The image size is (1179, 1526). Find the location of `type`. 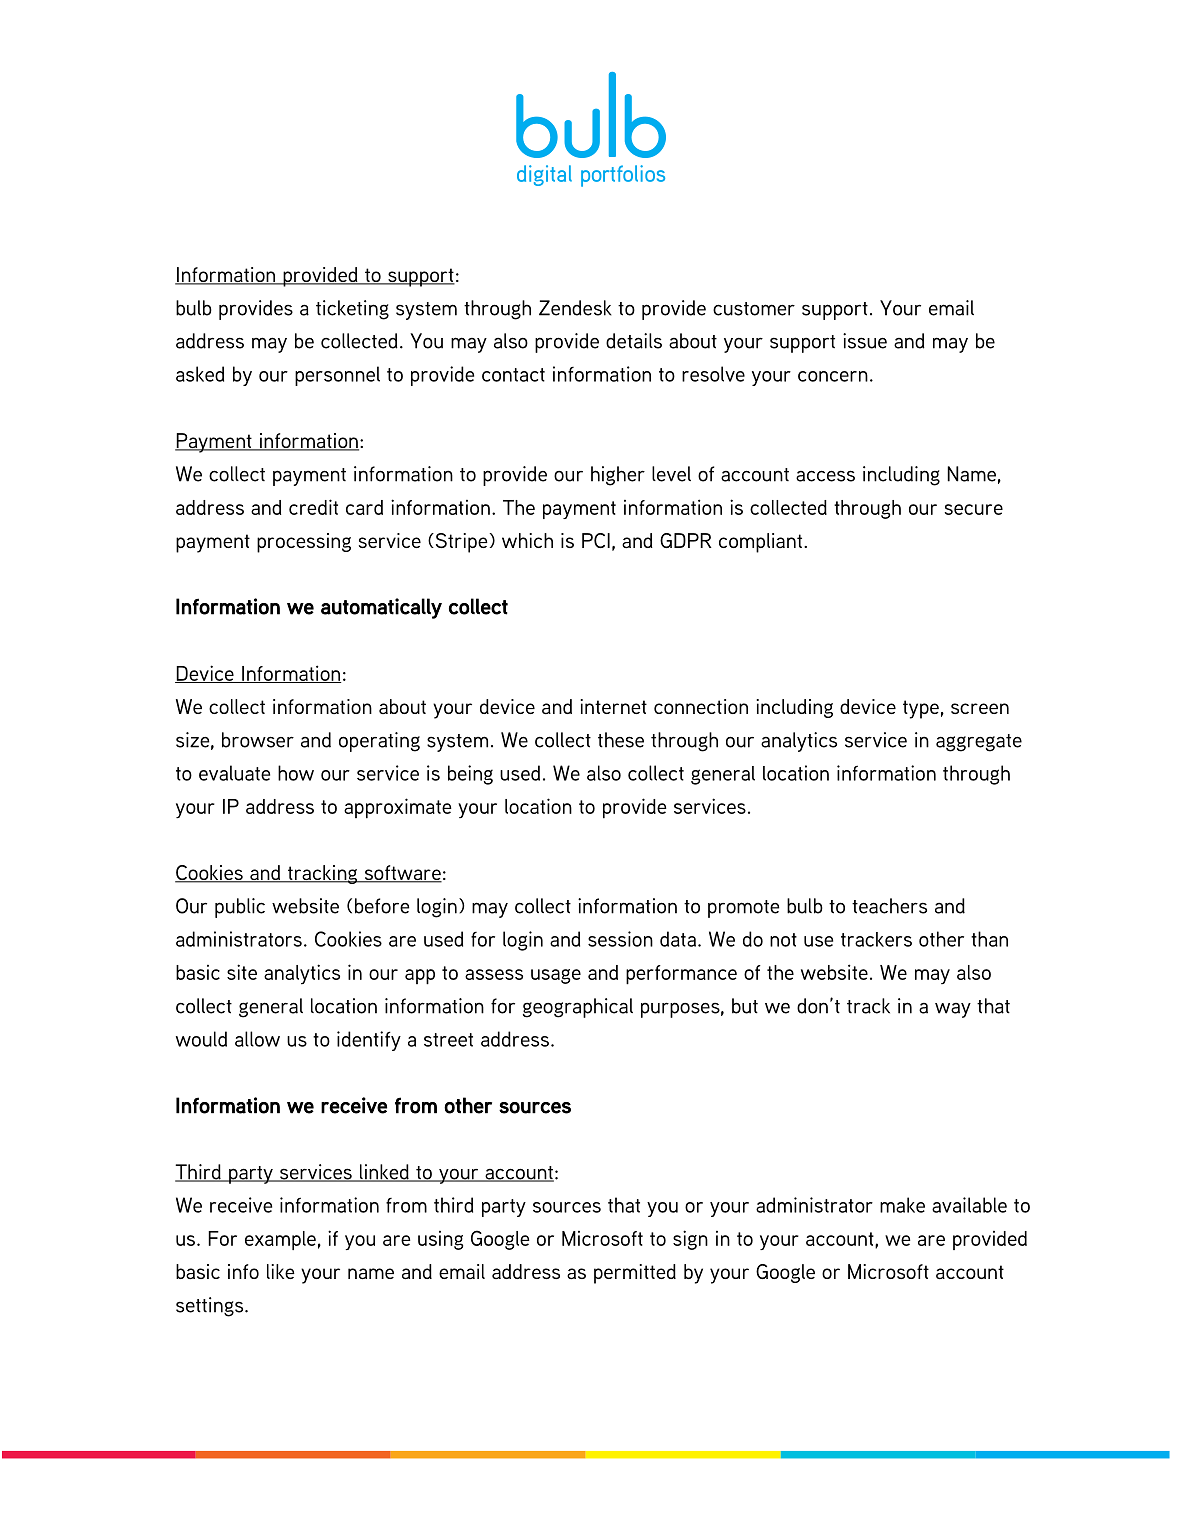

type is located at coordinates (921, 709).
